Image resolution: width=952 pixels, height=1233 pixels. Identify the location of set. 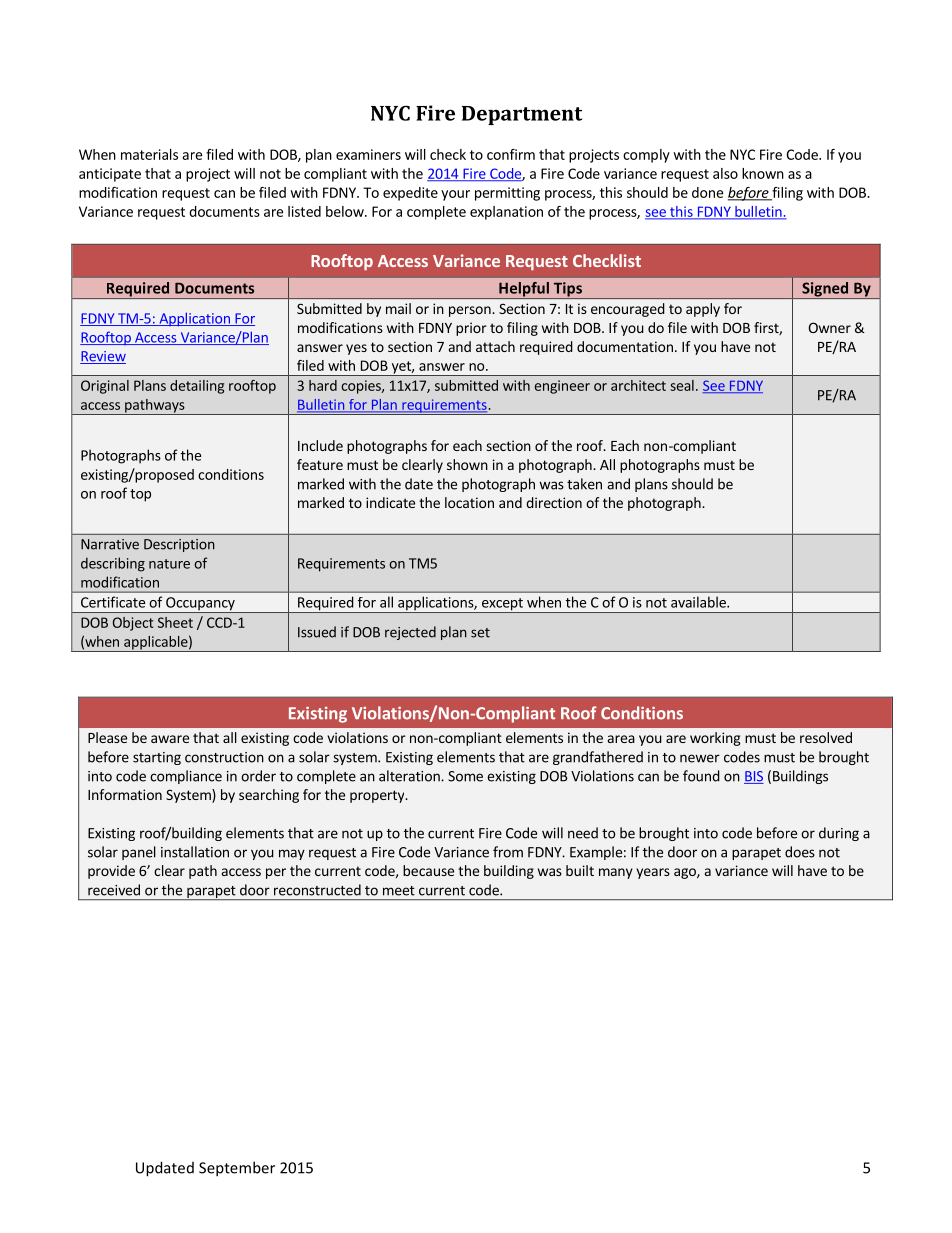
(480, 633).
